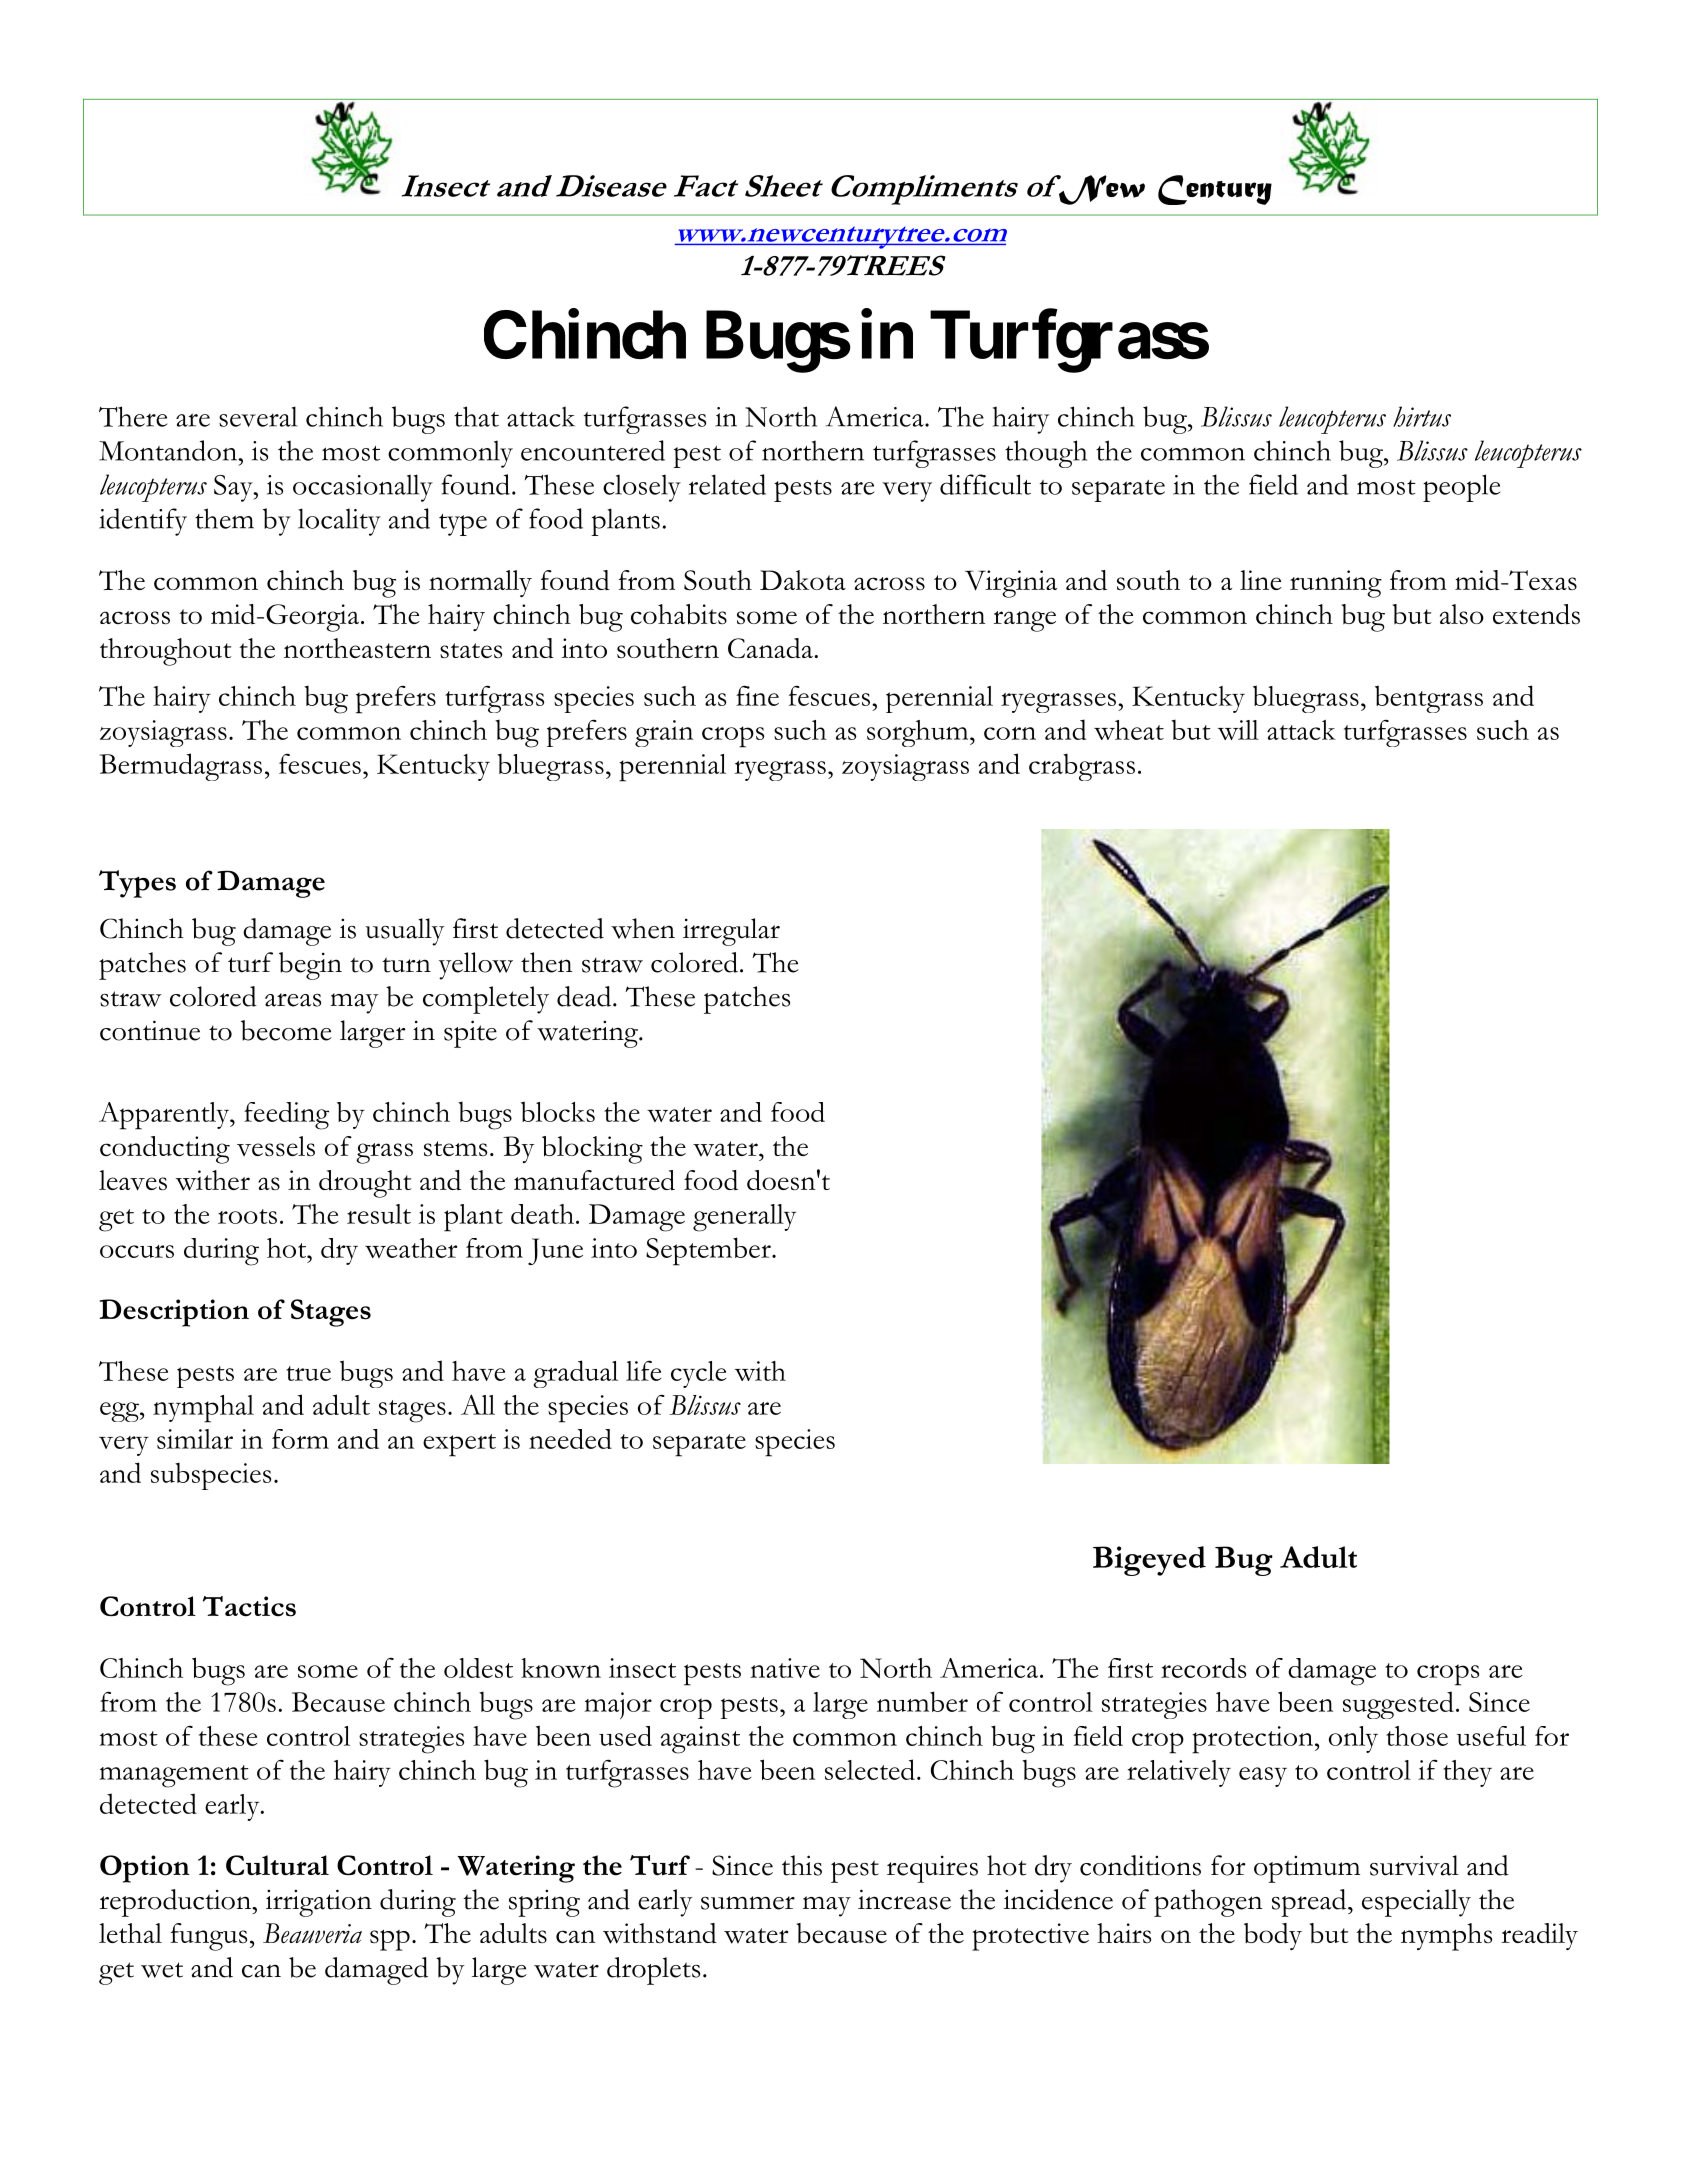 This document has height=2175, width=1681. Describe the element at coordinates (363, 488) in the document. I see `occasionally` at that location.
